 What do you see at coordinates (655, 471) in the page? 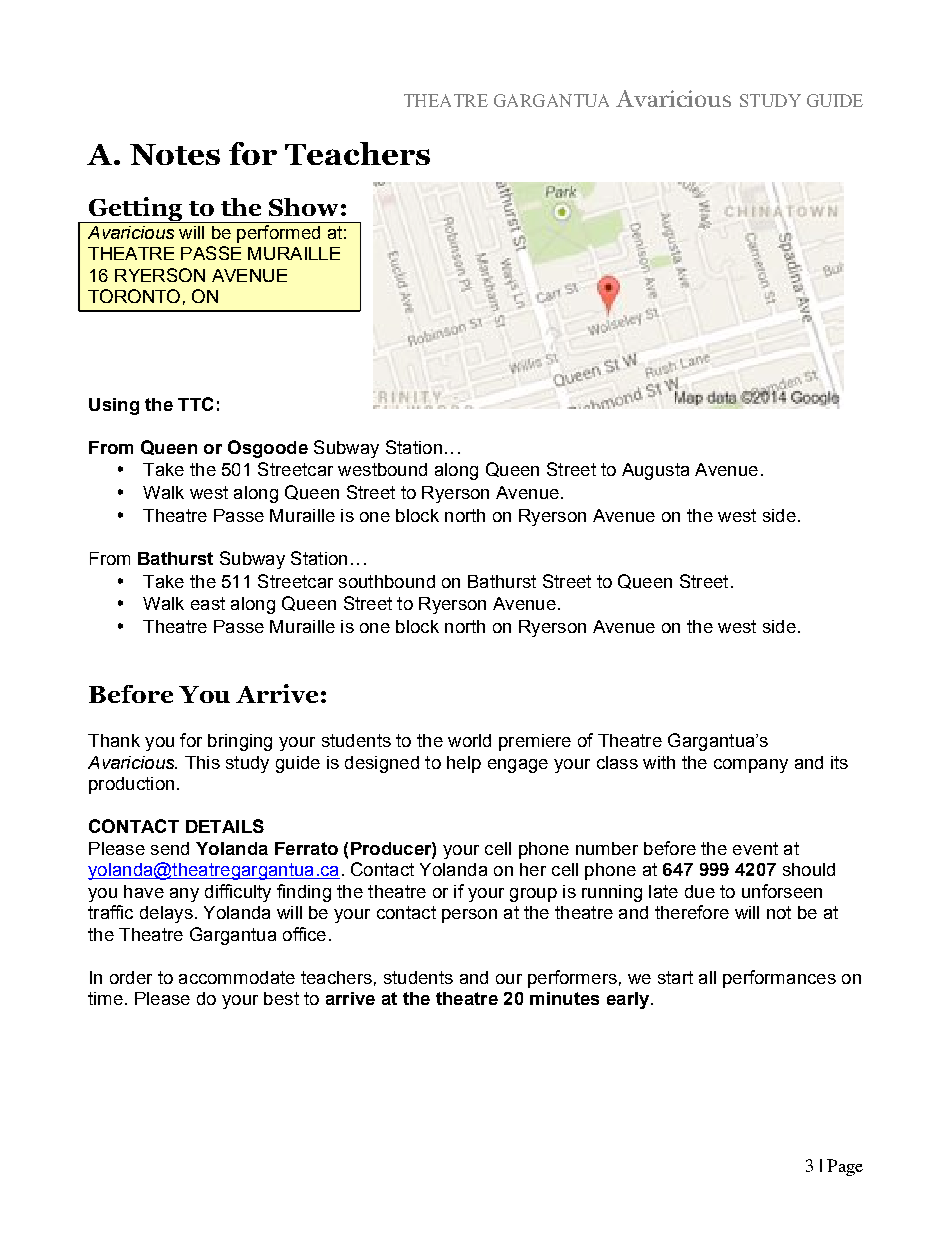
I see `Augusta` at bounding box center [655, 471].
